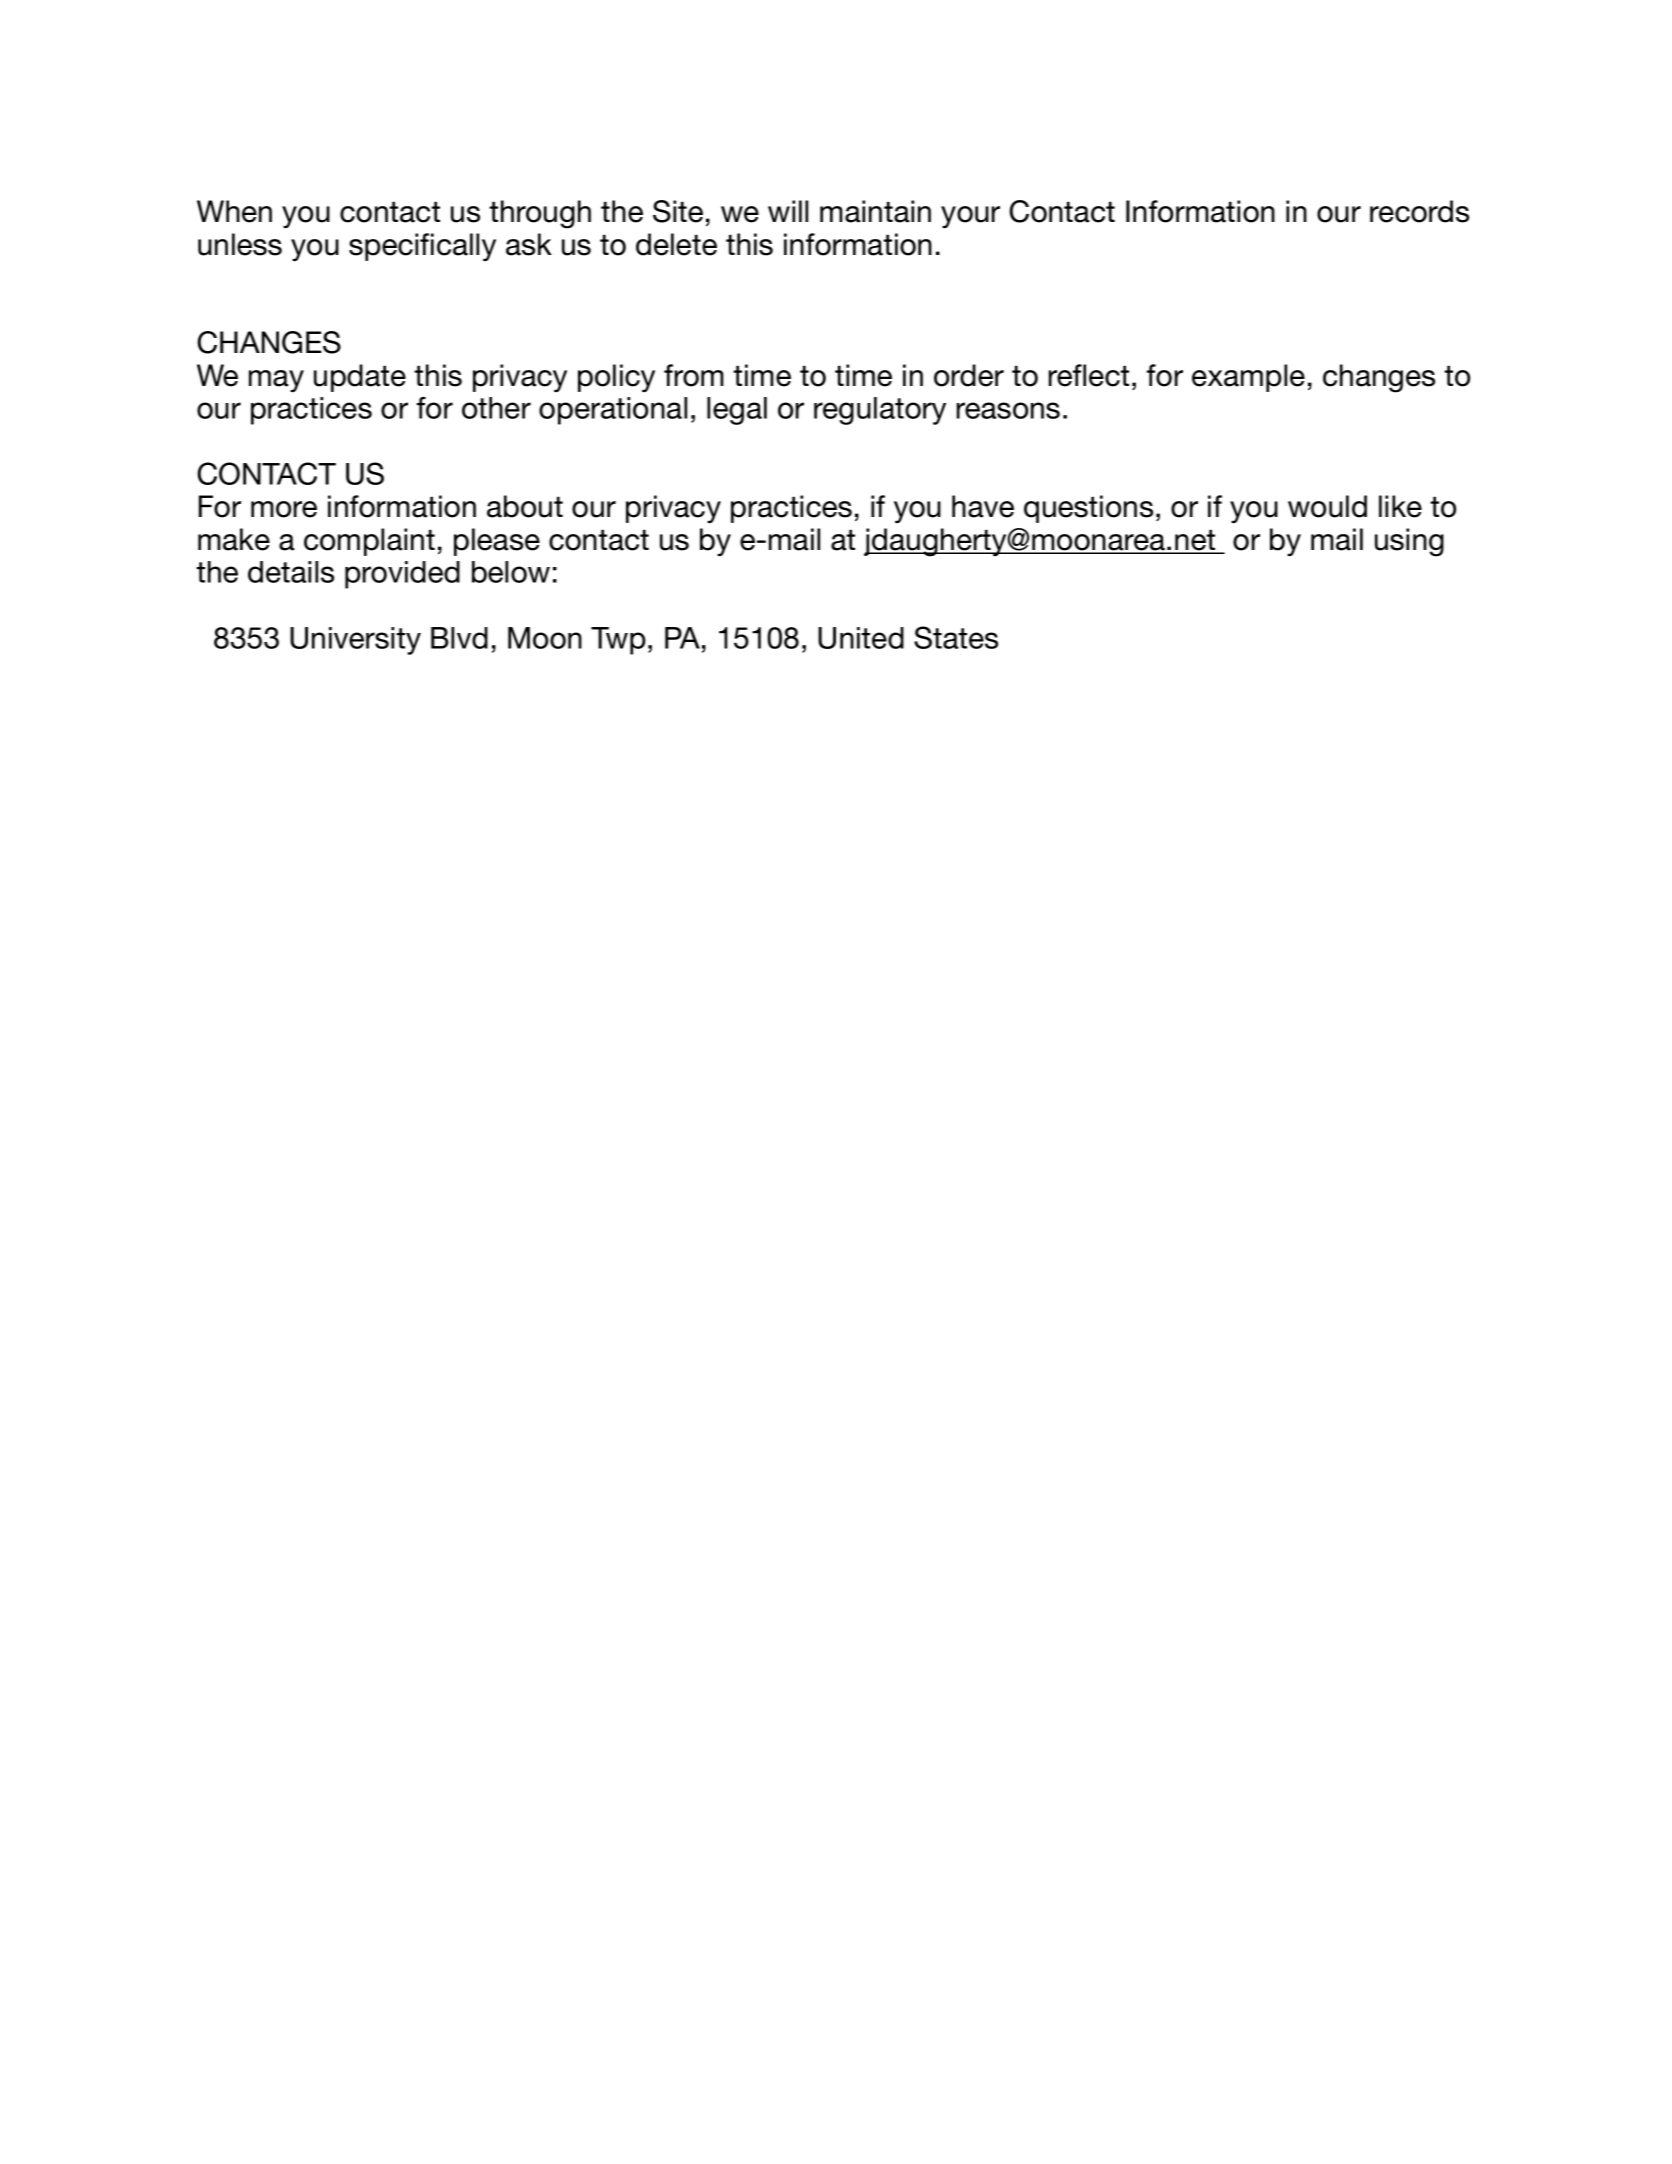  What do you see at coordinates (422, 247) in the image?
I see `specifically` at bounding box center [422, 247].
